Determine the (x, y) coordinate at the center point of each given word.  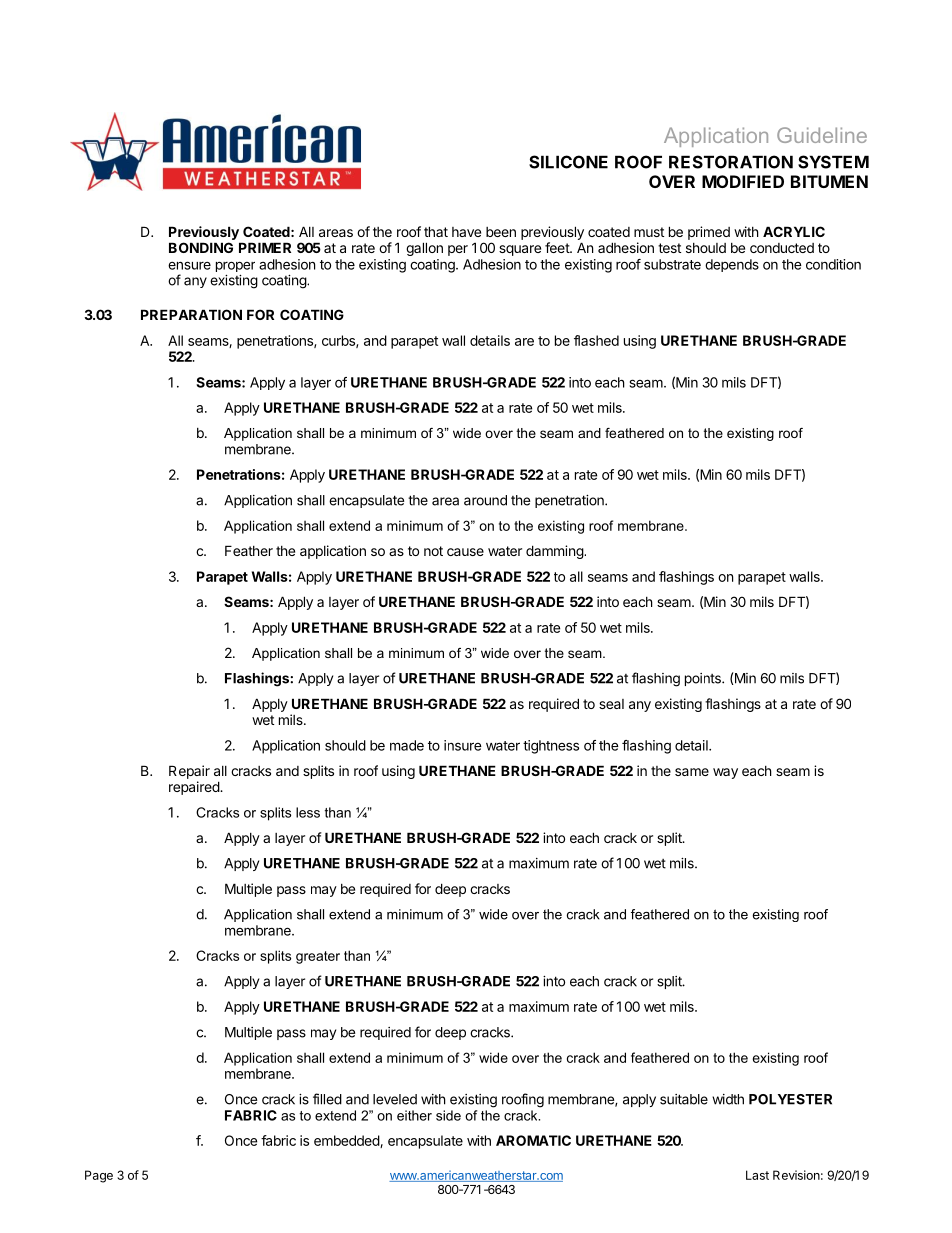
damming (555, 552)
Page (99, 1176)
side (448, 1115)
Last (757, 1175)
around (485, 500)
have (466, 232)
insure (463, 745)
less (308, 812)
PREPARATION (191, 314)
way (725, 773)
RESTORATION (731, 162)
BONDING (201, 247)
